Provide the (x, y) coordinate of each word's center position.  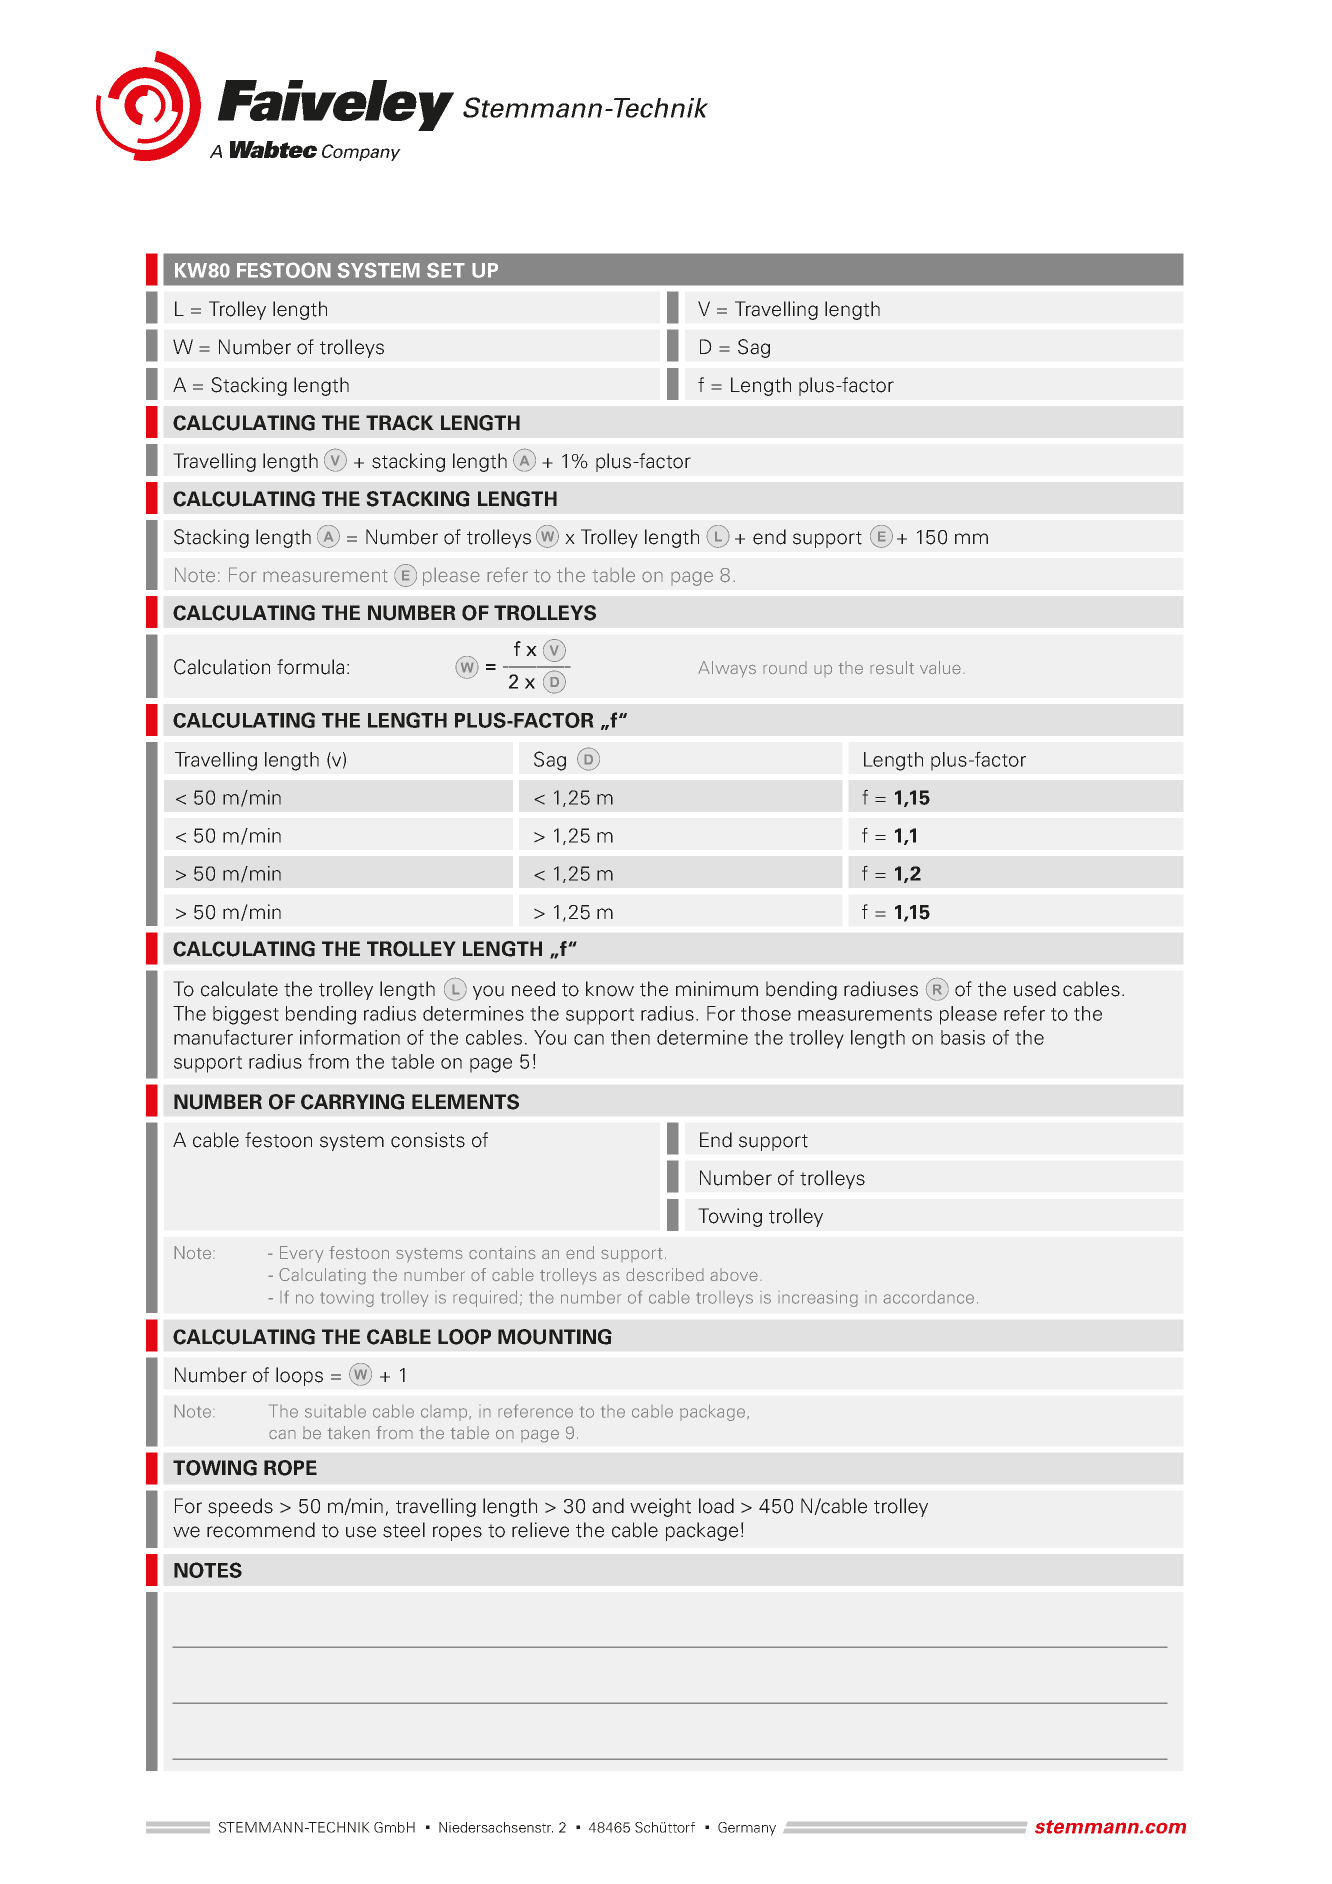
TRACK (400, 423)
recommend (261, 1530)
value (940, 668)
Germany (747, 1829)
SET (446, 270)
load (716, 1506)
